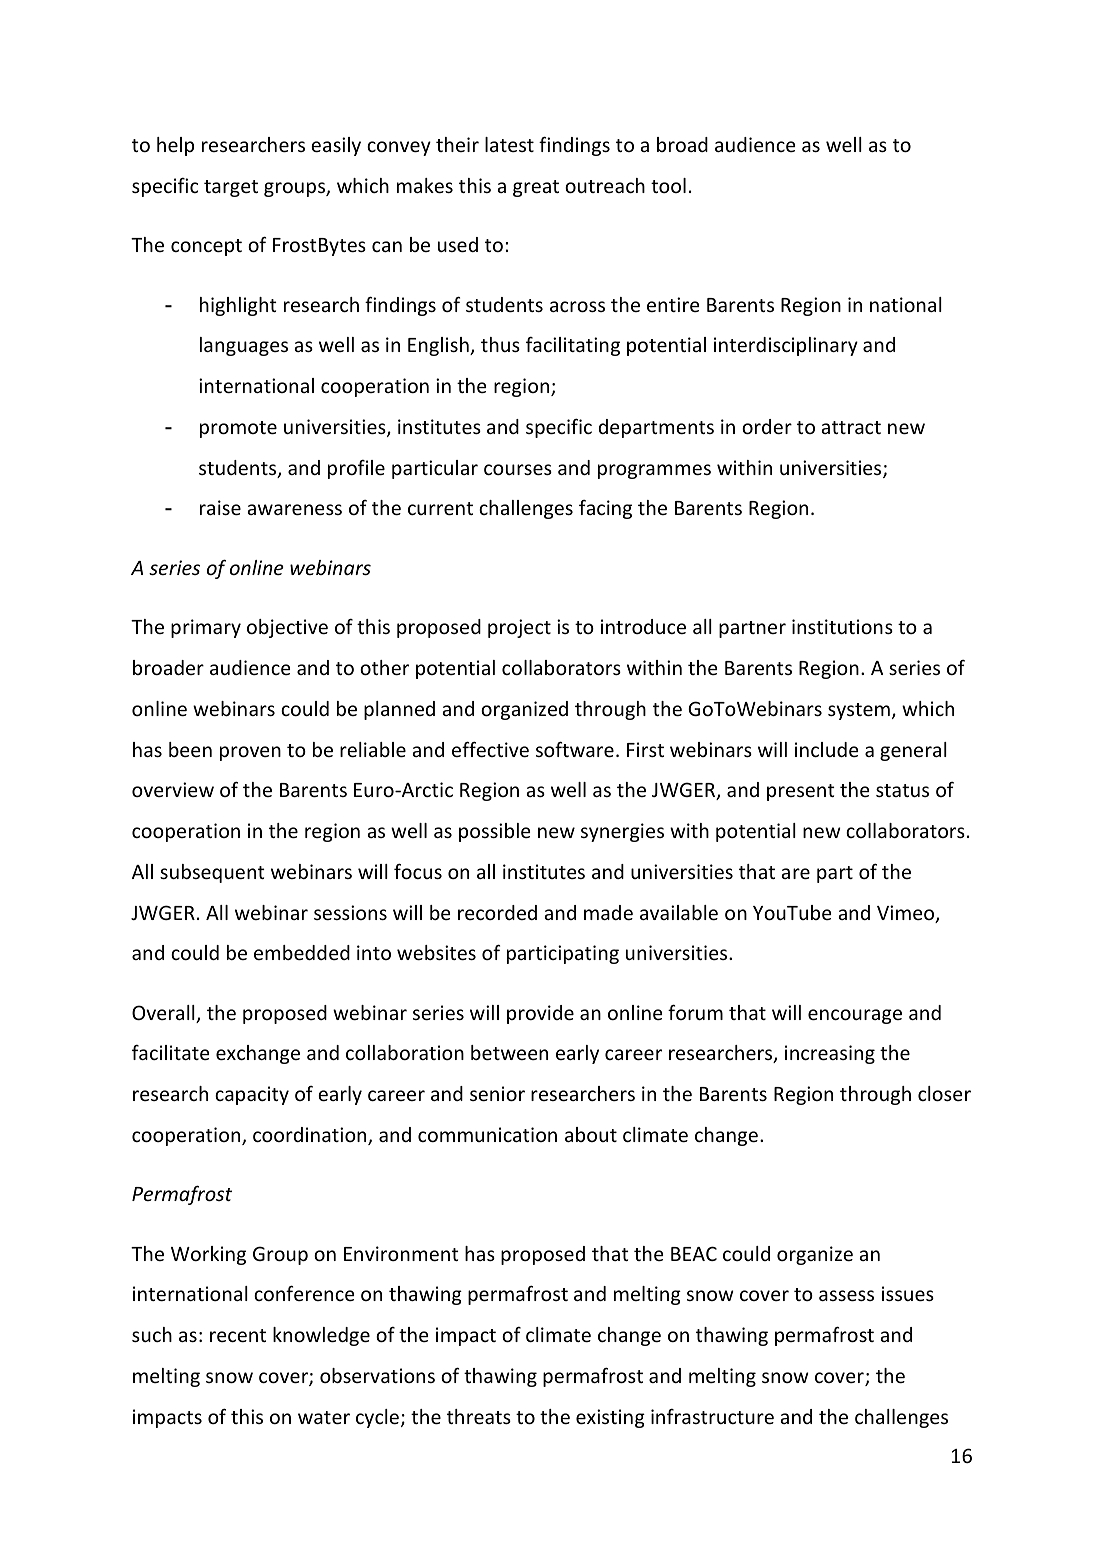  Describe the element at coordinates (610, 1418) in the image. I see `existing` at that location.
